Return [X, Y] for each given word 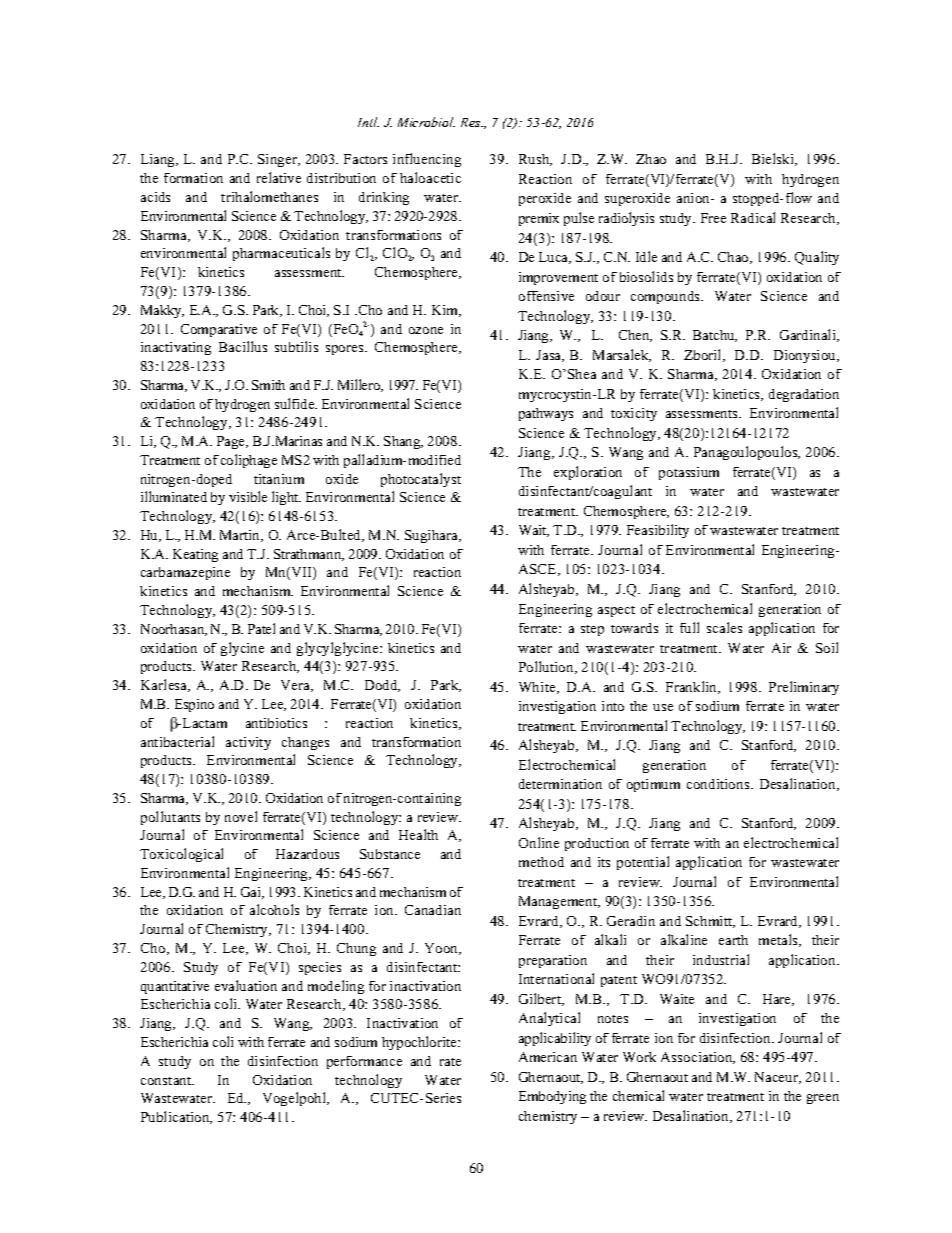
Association [698, 1058]
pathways [546, 414]
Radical [753, 217]
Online [539, 842]
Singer [279, 160]
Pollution [547, 667]
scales [724, 627]
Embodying [552, 1097]
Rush [535, 160]
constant [167, 1081]
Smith [268, 385]
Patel [261, 628]
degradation [804, 395]
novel [241, 816]
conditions [719, 784]
